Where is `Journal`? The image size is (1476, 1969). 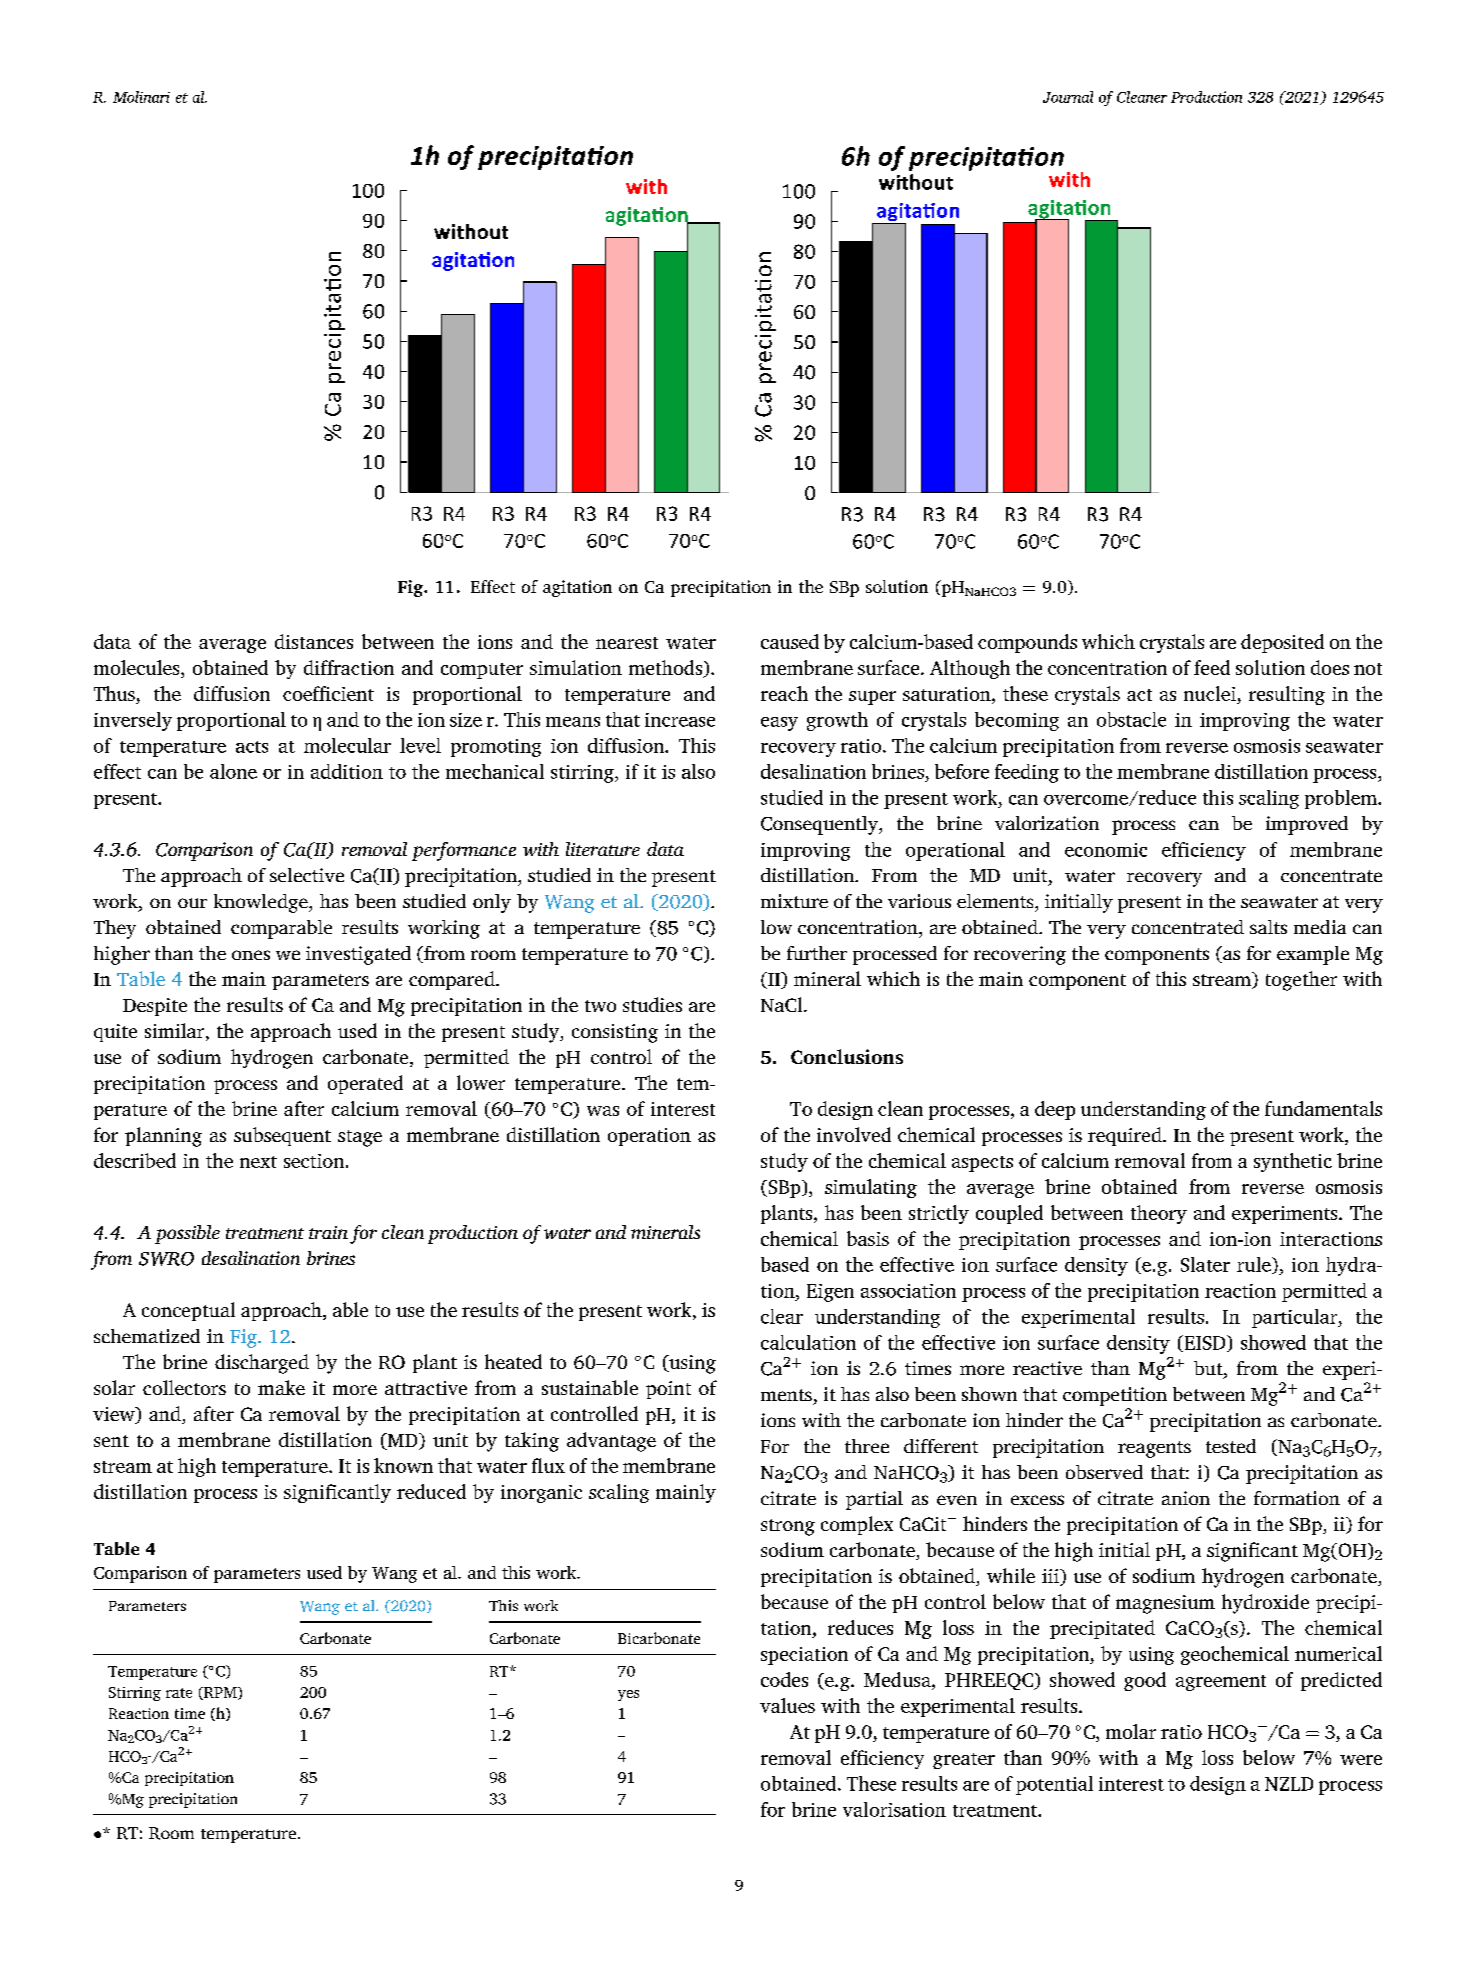
Journal is located at coordinates (1068, 97).
